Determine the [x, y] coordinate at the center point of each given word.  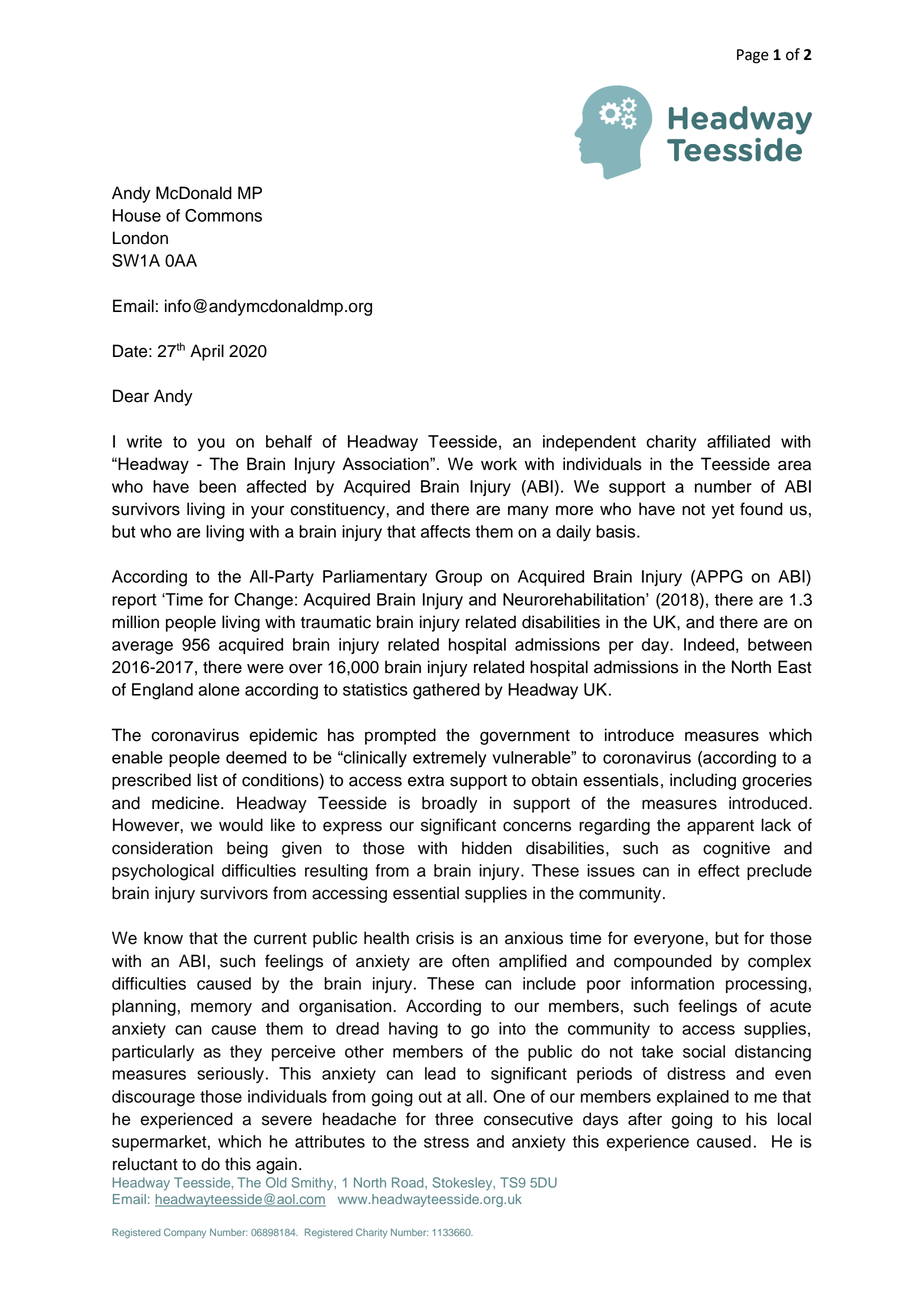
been [217, 486]
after [645, 1119]
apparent [720, 827]
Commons [223, 215]
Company [185, 1233]
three [454, 1119]
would [241, 825]
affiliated [738, 441]
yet [723, 511]
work [499, 464]
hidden [487, 848]
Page [753, 56]
